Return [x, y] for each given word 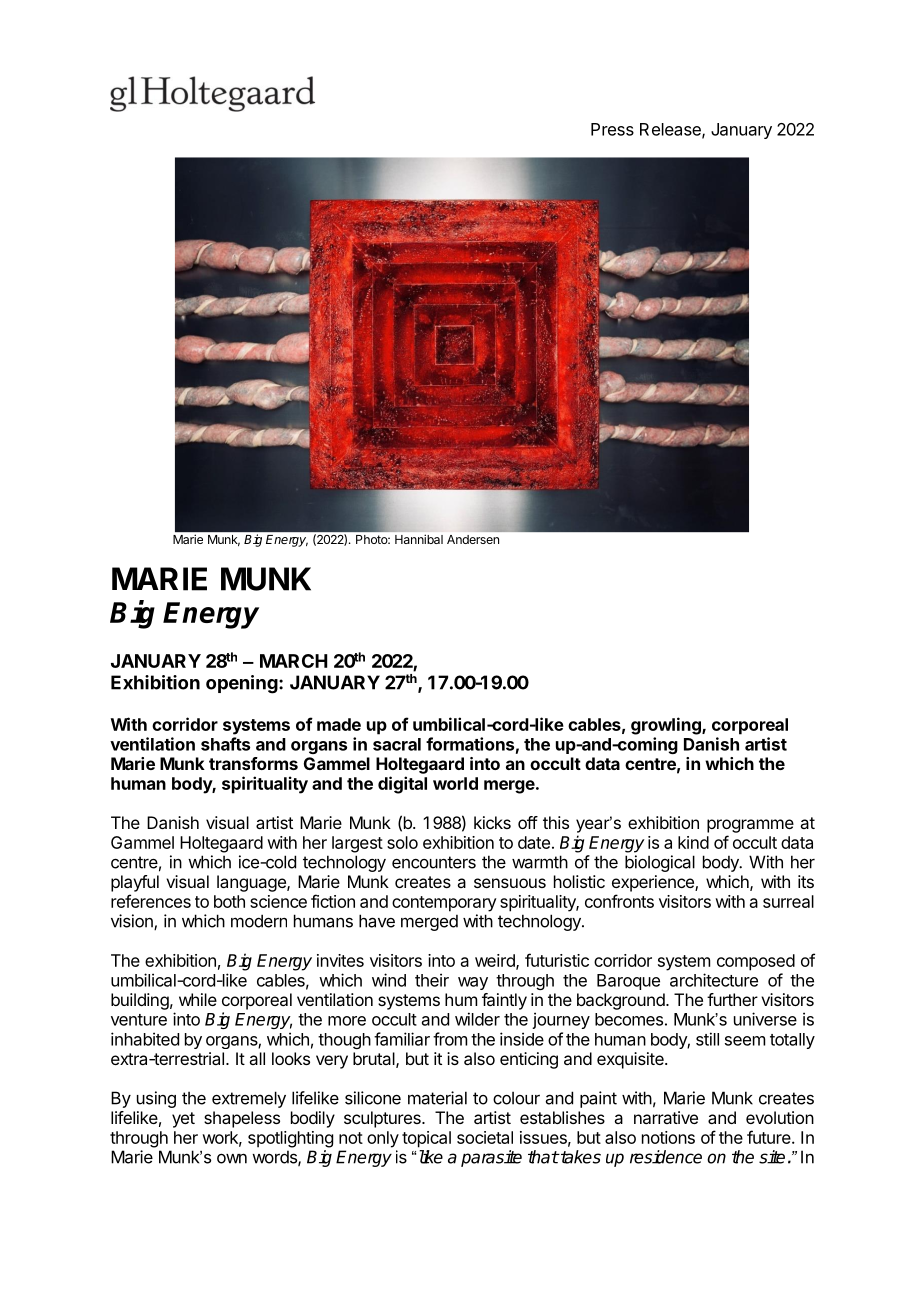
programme [750, 826]
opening [242, 684]
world [455, 783]
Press [612, 129]
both [229, 901]
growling [667, 726]
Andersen [473, 539]
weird [496, 961]
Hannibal [419, 539]
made [339, 724]
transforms [253, 763]
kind [693, 842]
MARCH [294, 661]
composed [756, 962]
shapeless [242, 1119]
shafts [225, 744]
